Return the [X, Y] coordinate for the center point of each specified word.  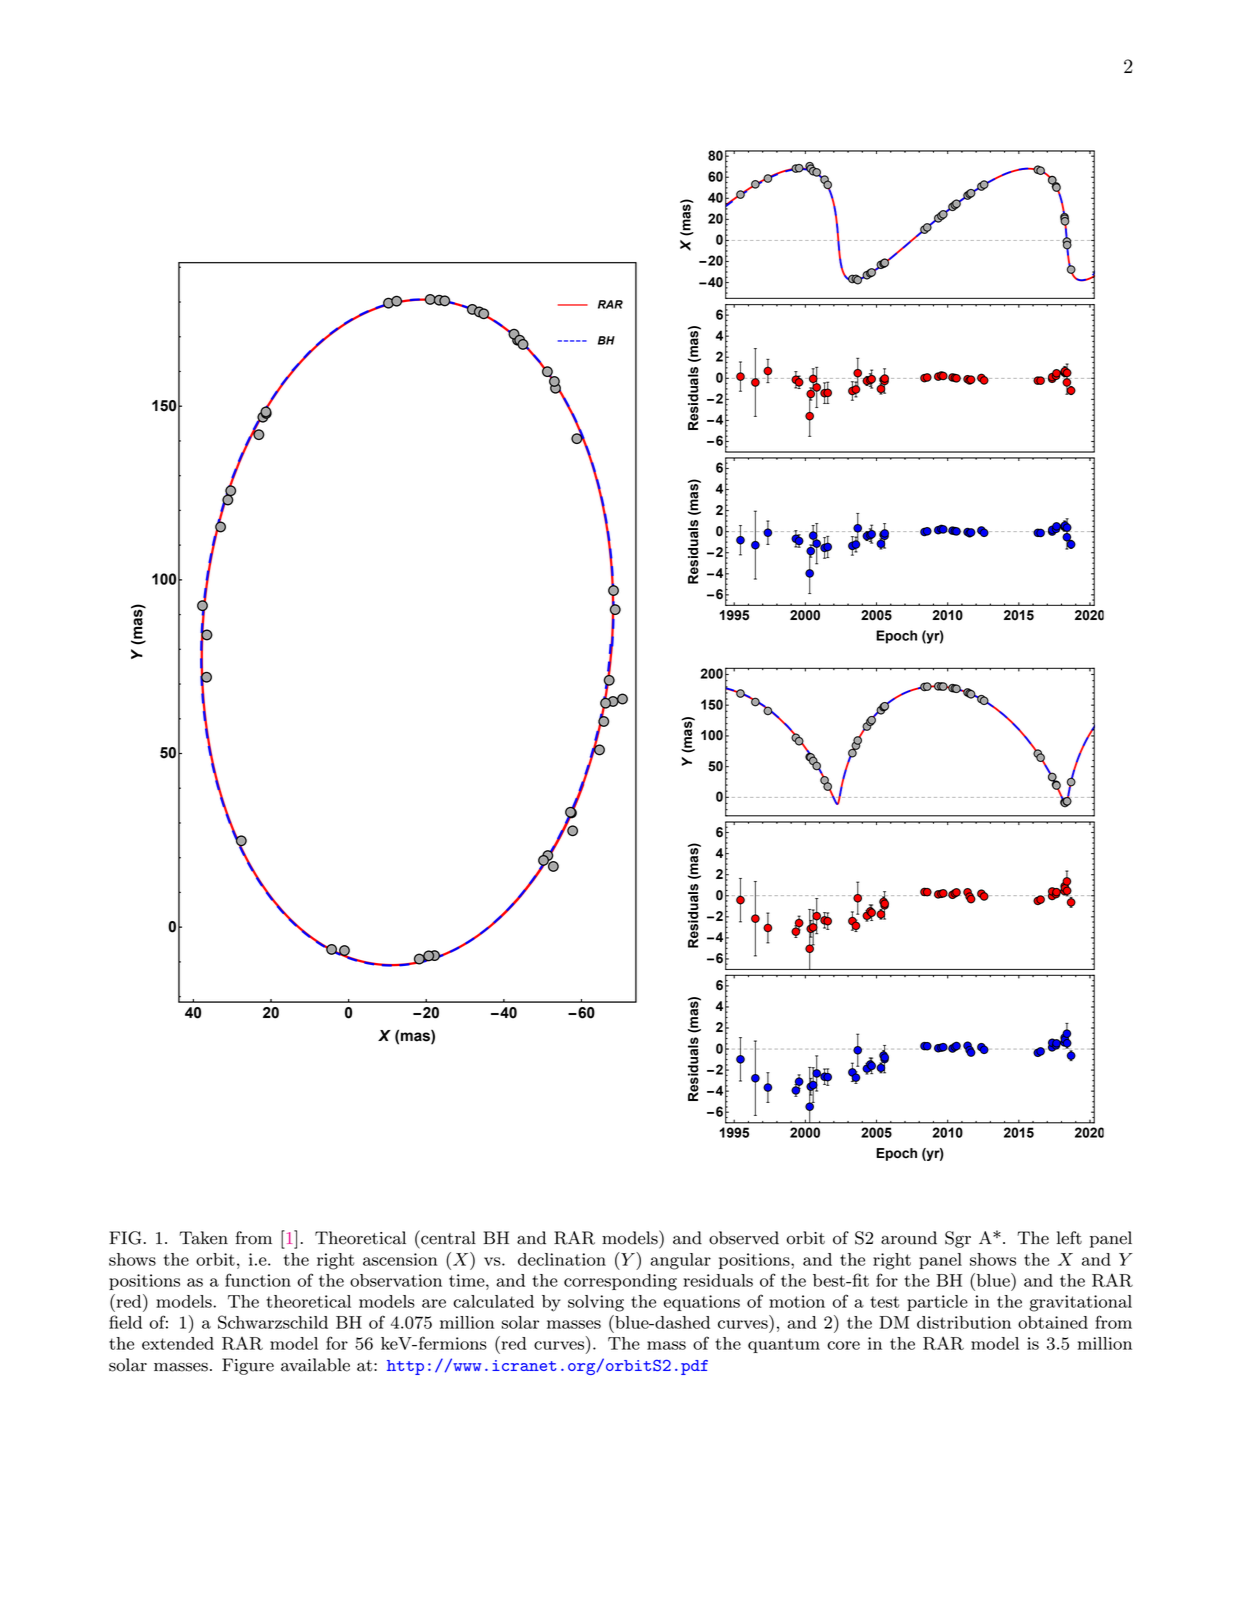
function [258, 1280]
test [884, 1302]
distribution [964, 1322]
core [843, 1345]
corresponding [620, 1282]
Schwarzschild [273, 1322]
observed [744, 1238]
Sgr [958, 1239]
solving [596, 1303]
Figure [248, 1366]
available [315, 1365]
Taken [203, 1238]
